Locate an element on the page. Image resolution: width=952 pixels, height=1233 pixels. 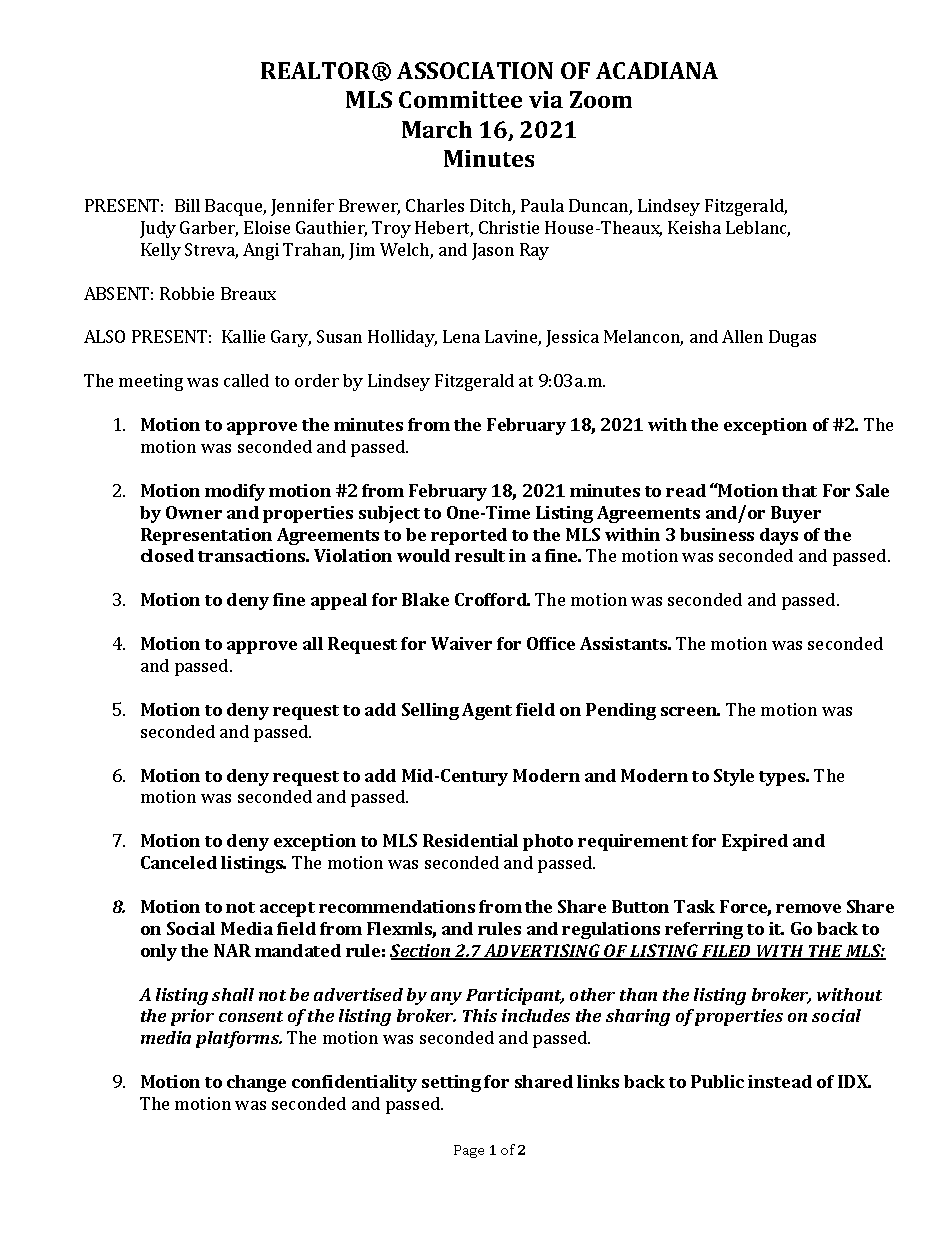
Allen is located at coordinates (742, 336).
